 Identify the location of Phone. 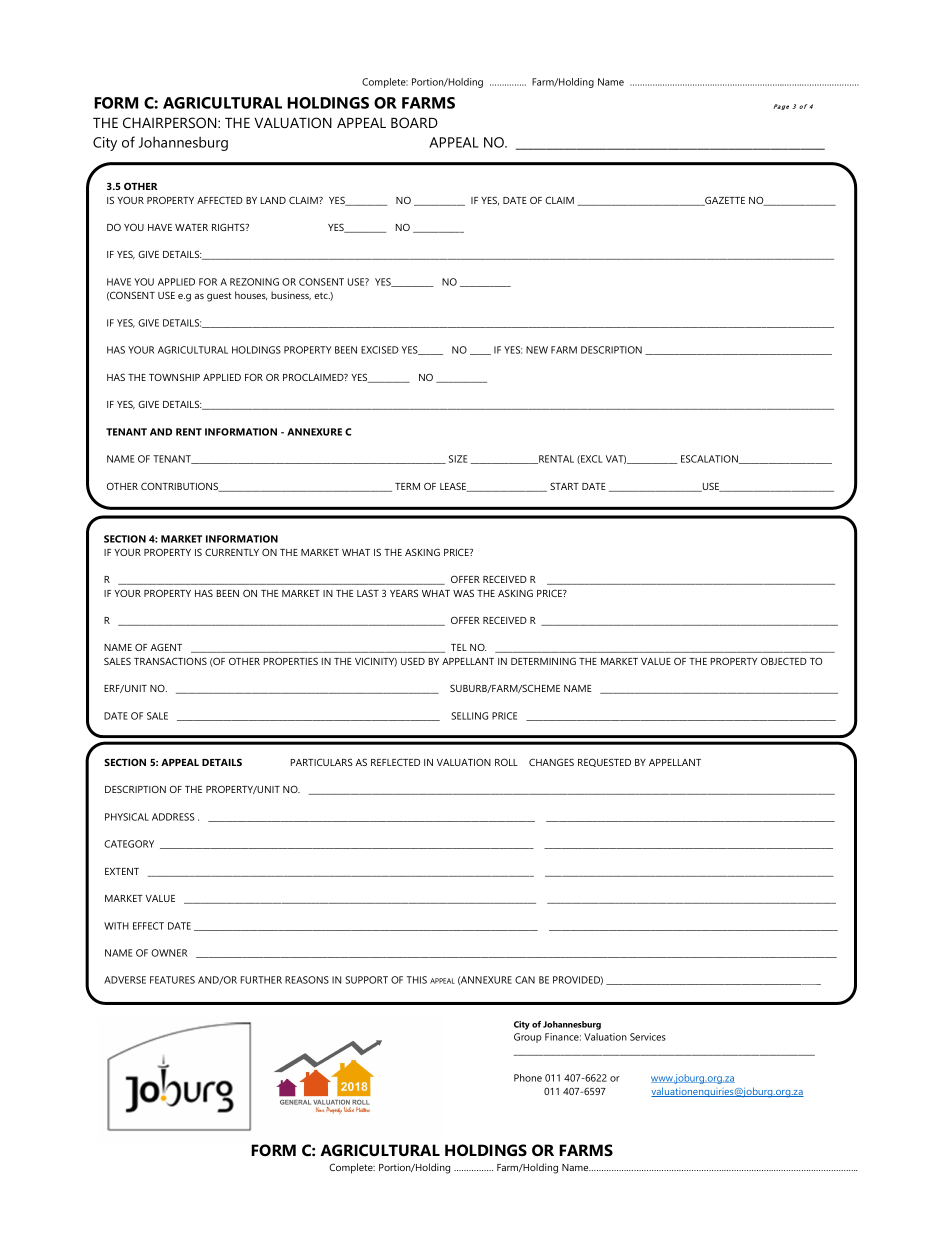
(528, 1078).
